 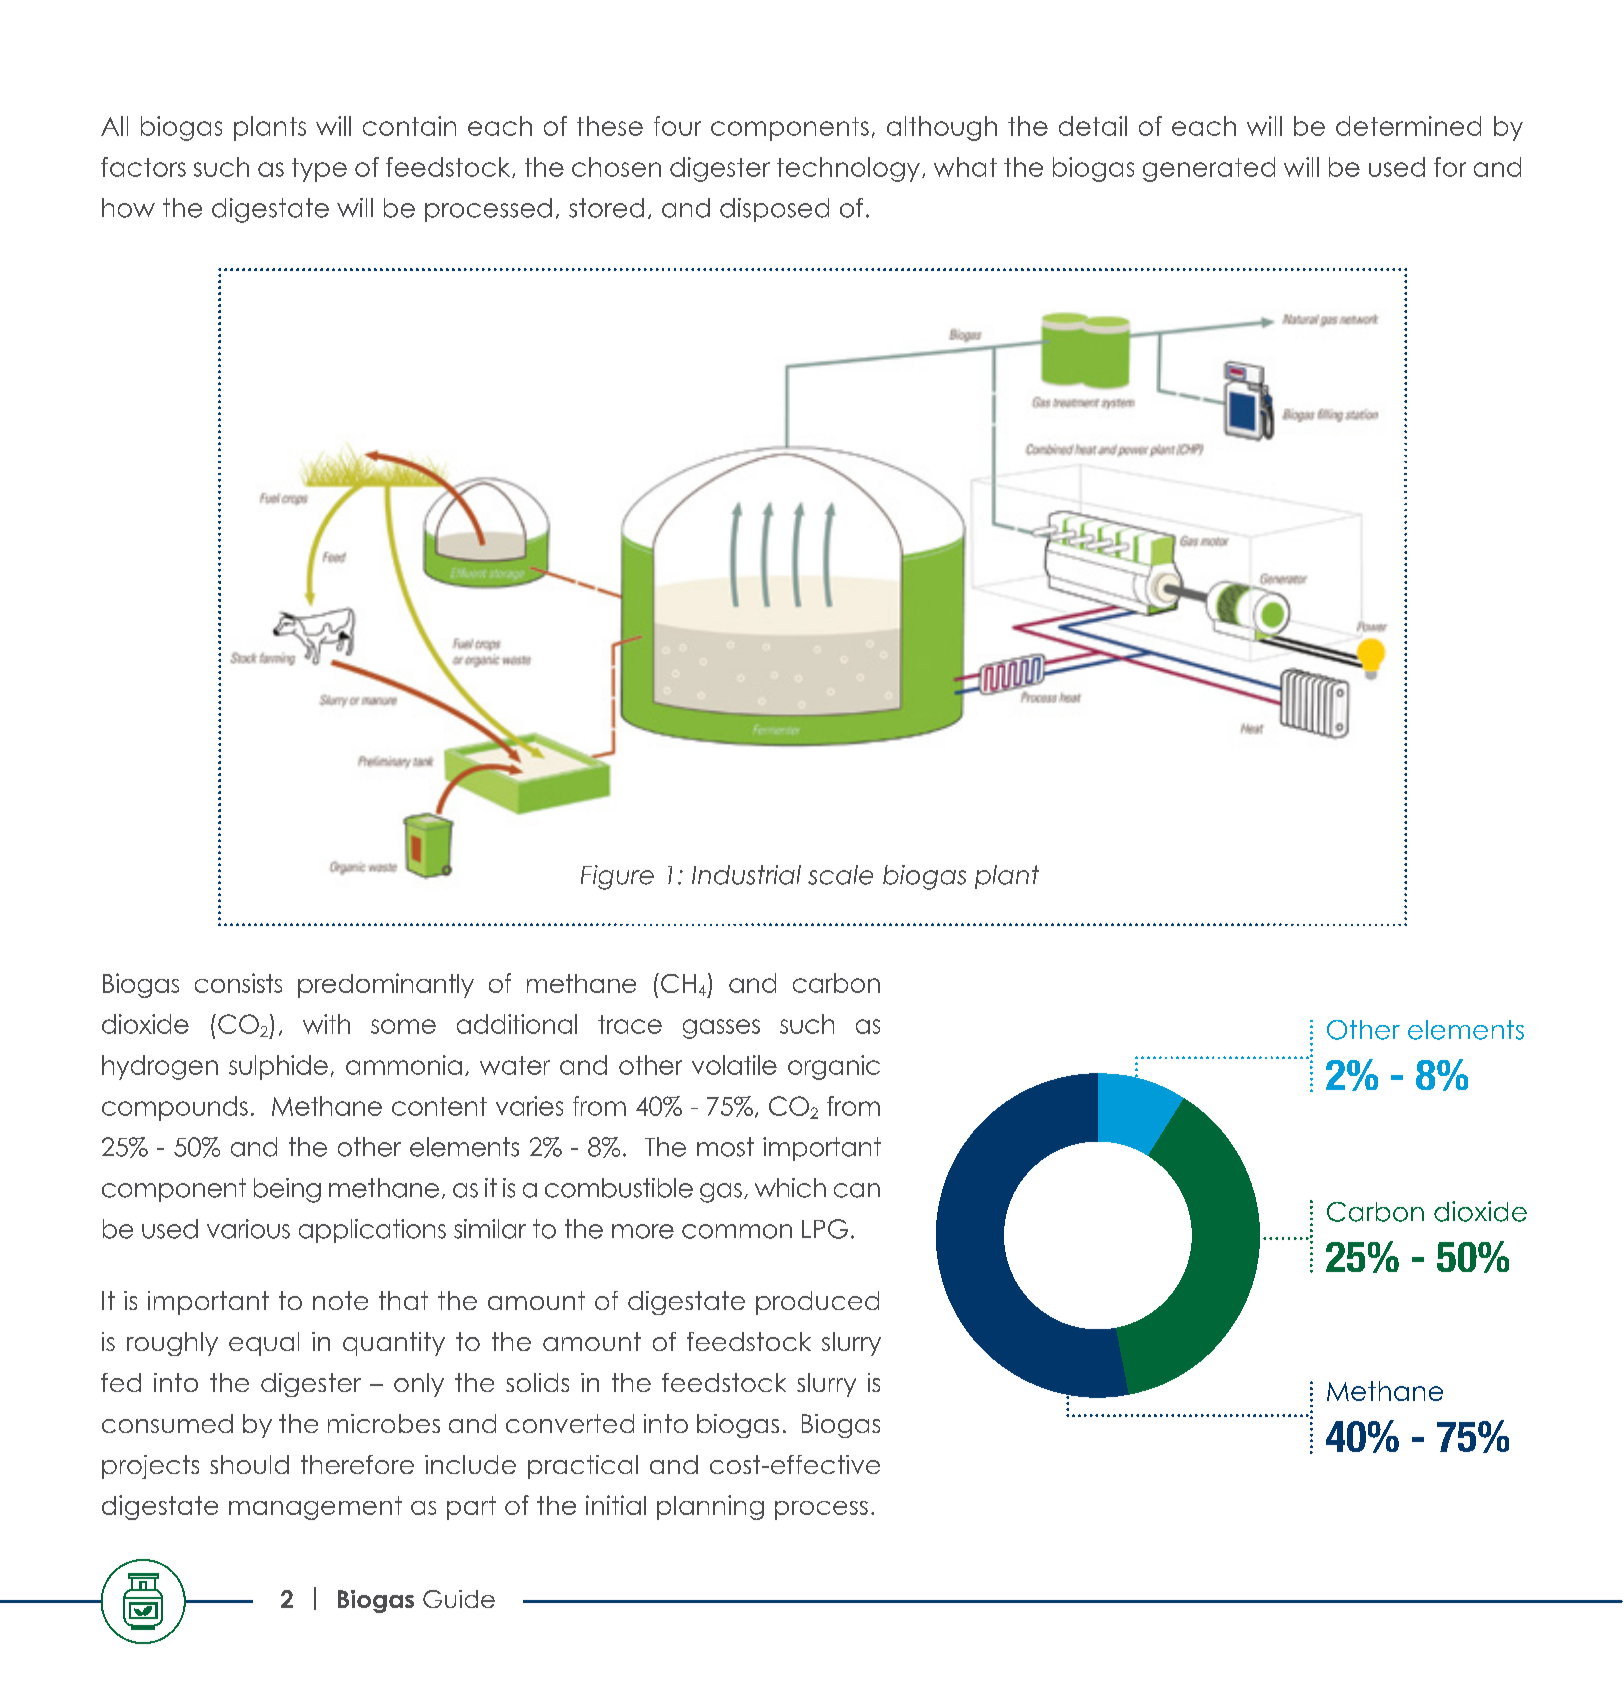 I want to click on volatile, so click(x=734, y=1065).
